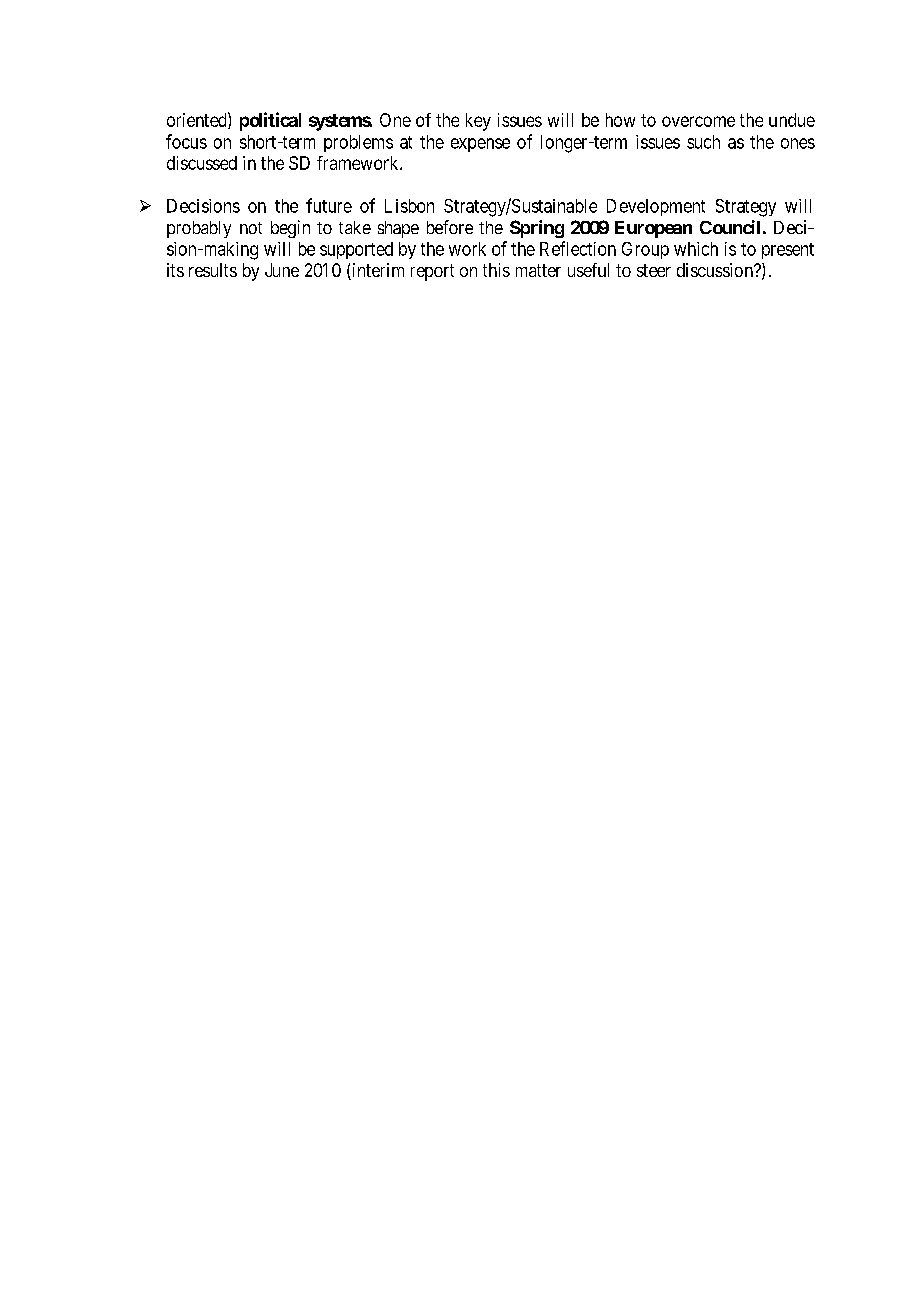  Describe the element at coordinates (202, 163) in the page. I see `discussed` at that location.
